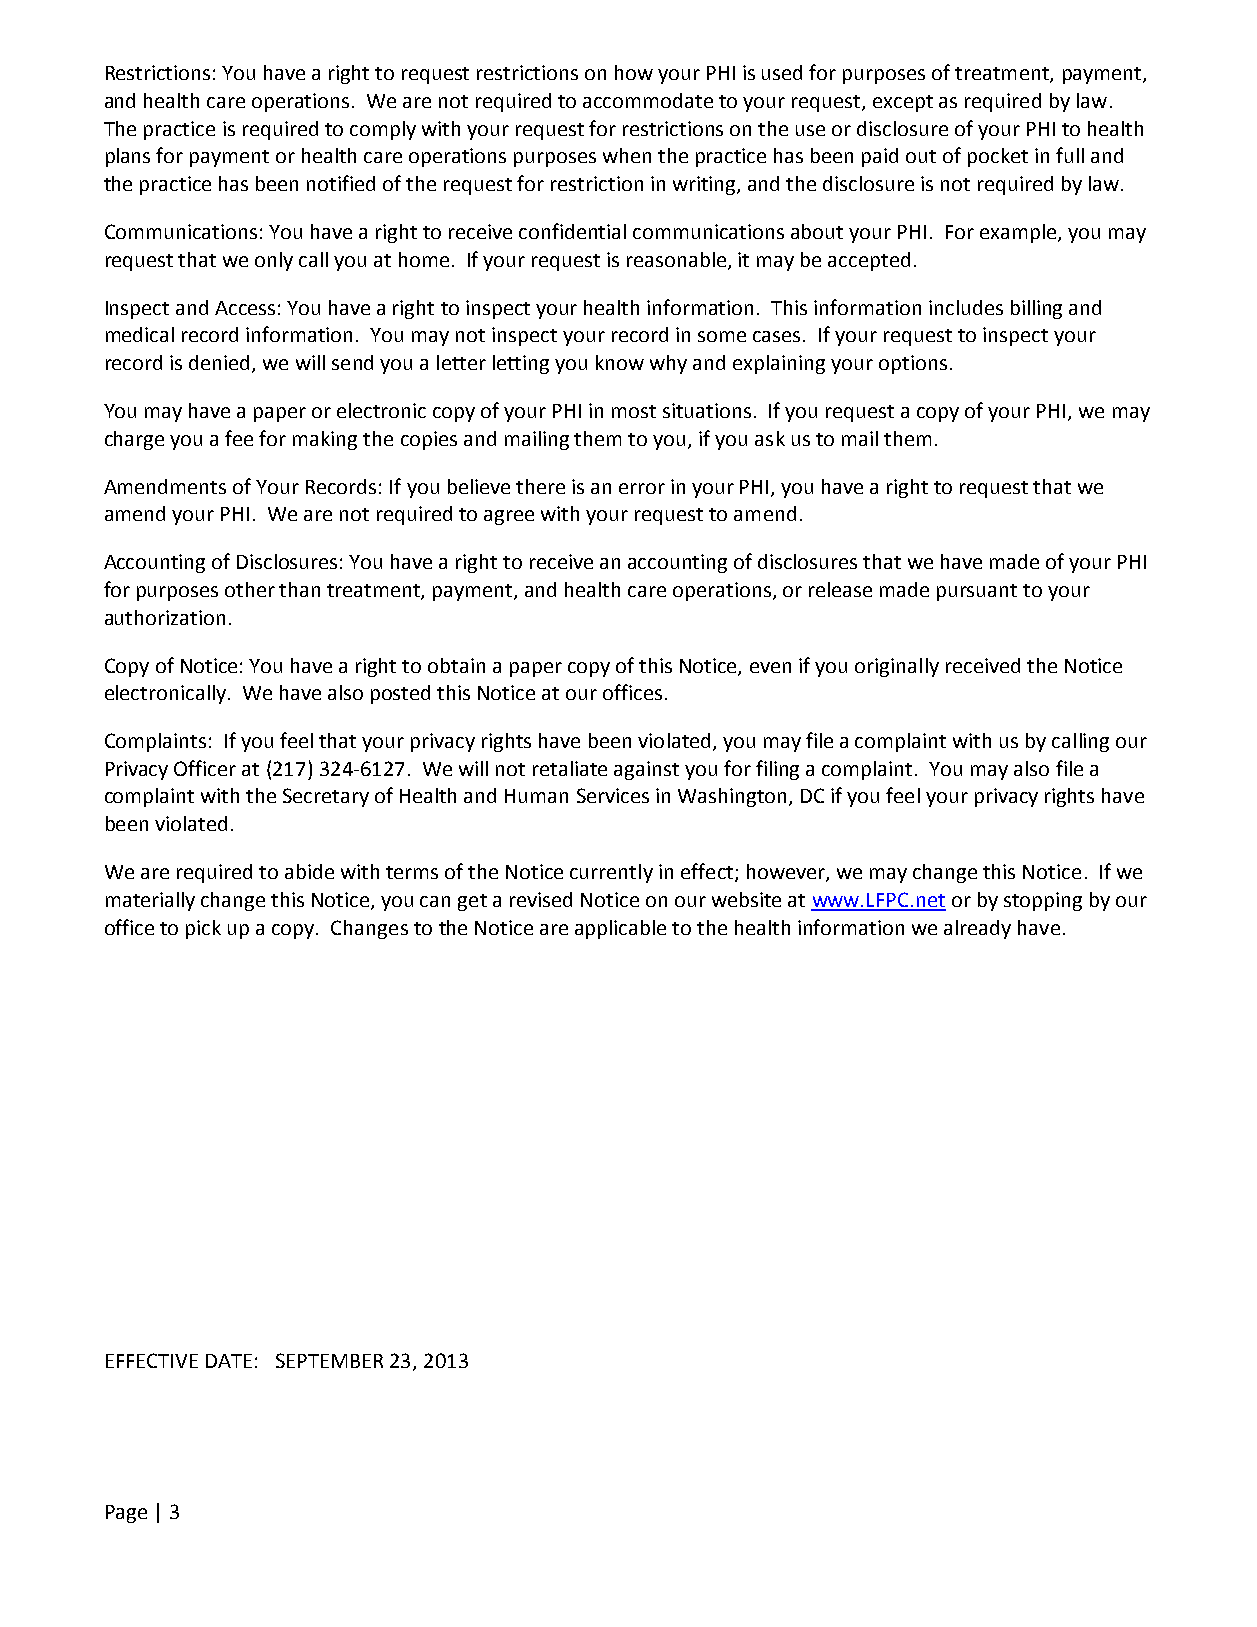  What do you see at coordinates (250, 589) in the screenshot?
I see `other` at bounding box center [250, 589].
